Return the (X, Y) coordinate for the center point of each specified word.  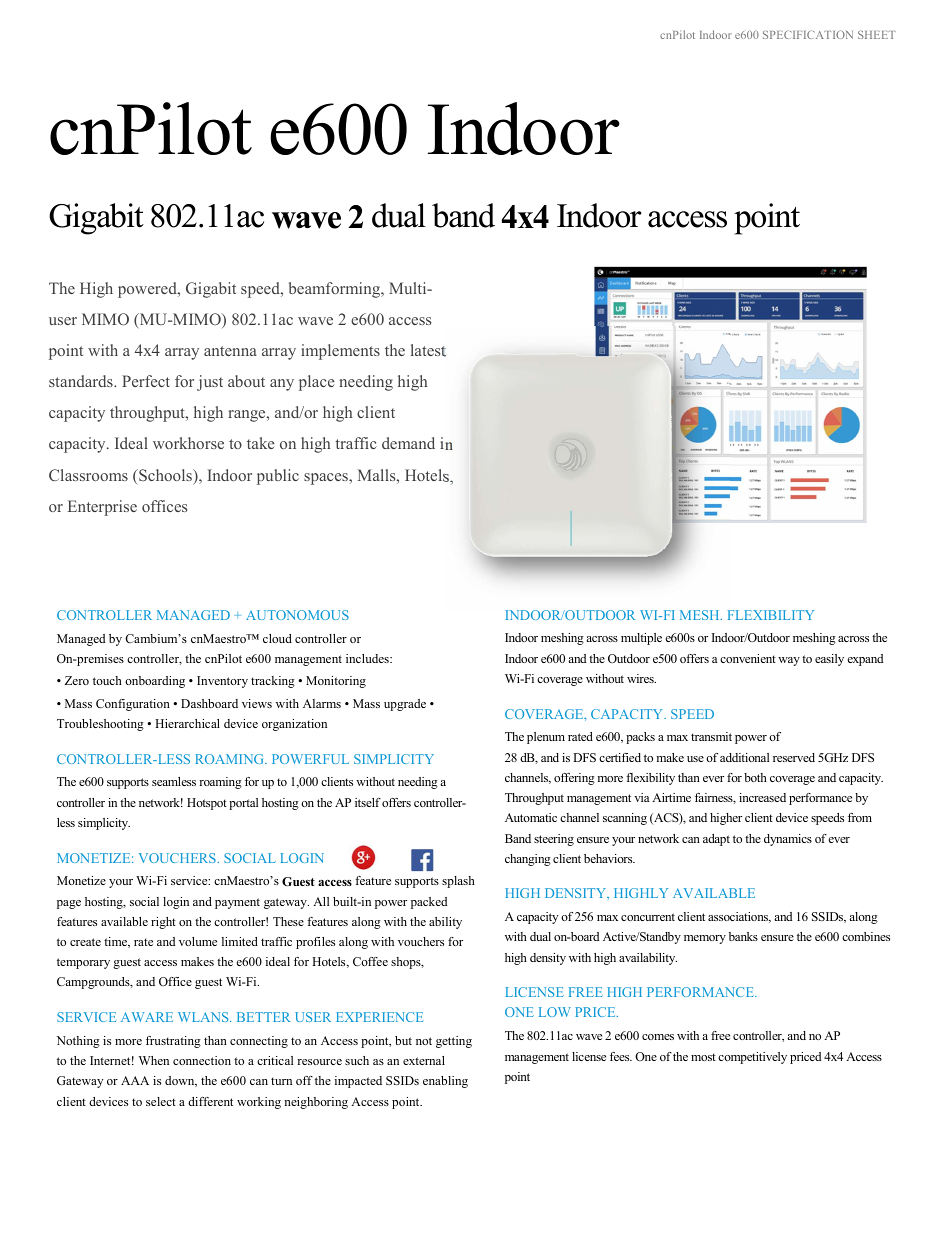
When (154, 1060)
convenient (748, 658)
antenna (230, 351)
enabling (445, 1082)
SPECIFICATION (808, 34)
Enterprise (102, 508)
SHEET (877, 34)
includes (368, 658)
